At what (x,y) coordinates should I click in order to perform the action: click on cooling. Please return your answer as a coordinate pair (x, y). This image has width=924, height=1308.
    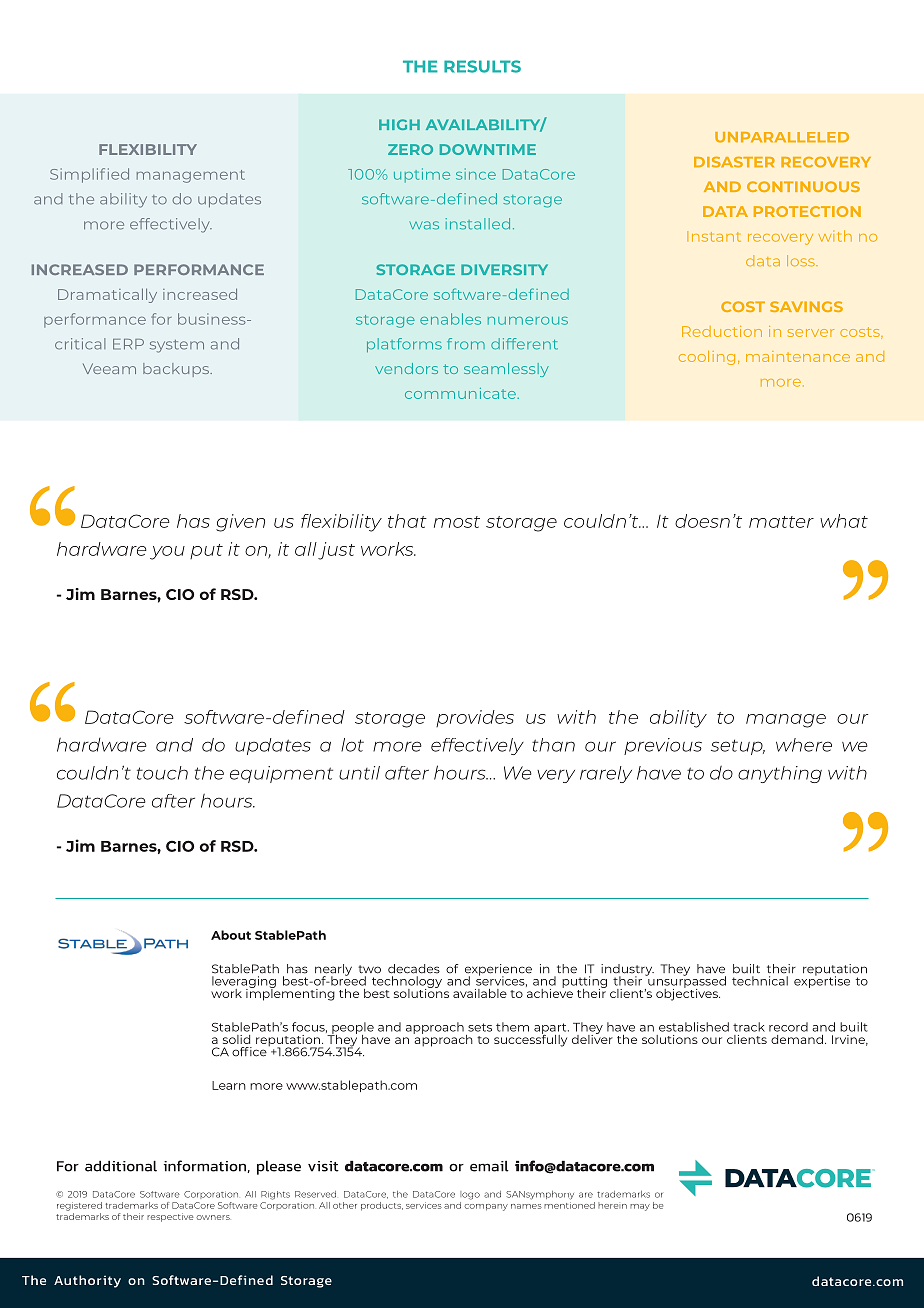
    Looking at the image, I should click on (707, 358).
